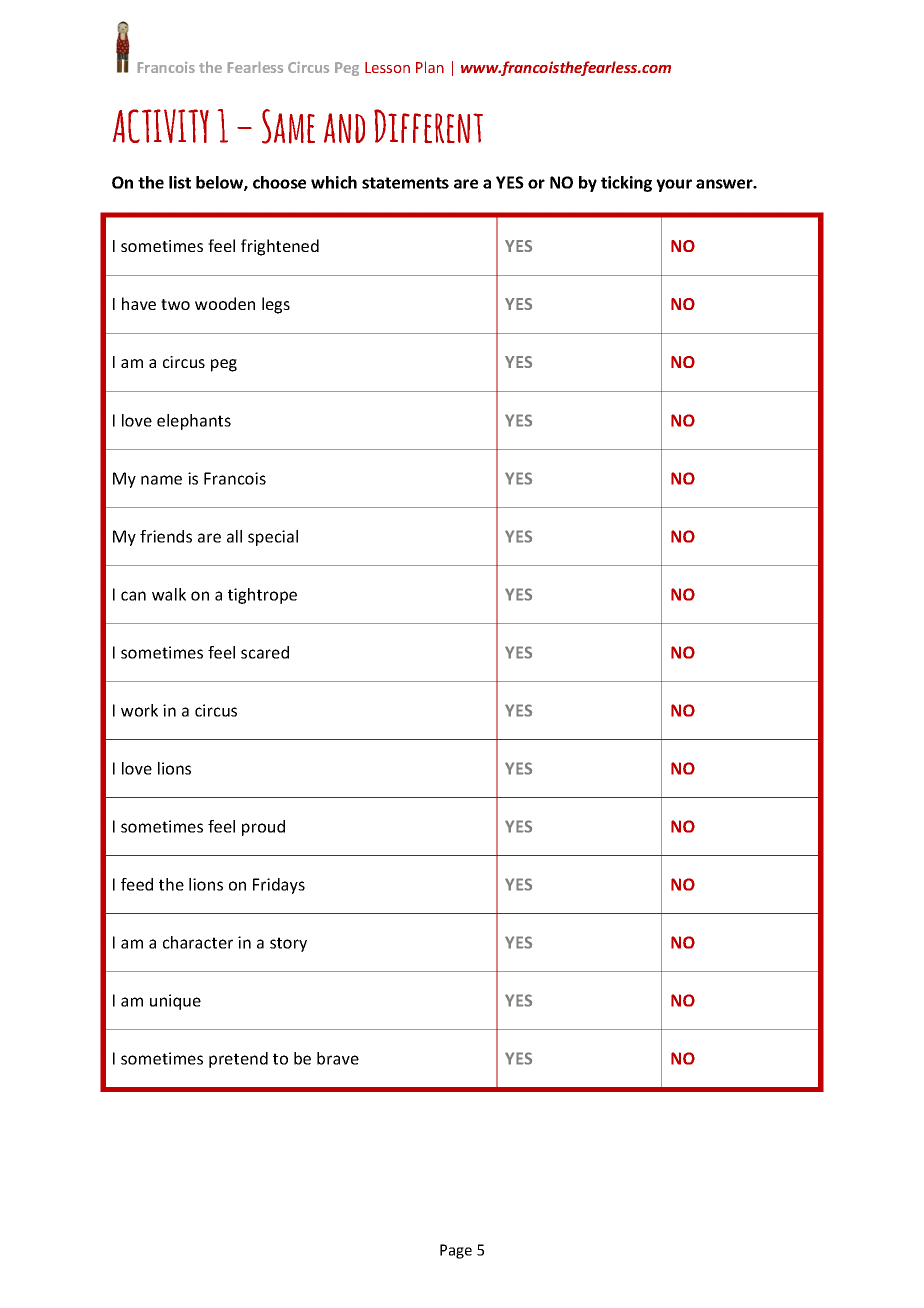  What do you see at coordinates (279, 886) in the page?
I see `Fridays` at bounding box center [279, 886].
